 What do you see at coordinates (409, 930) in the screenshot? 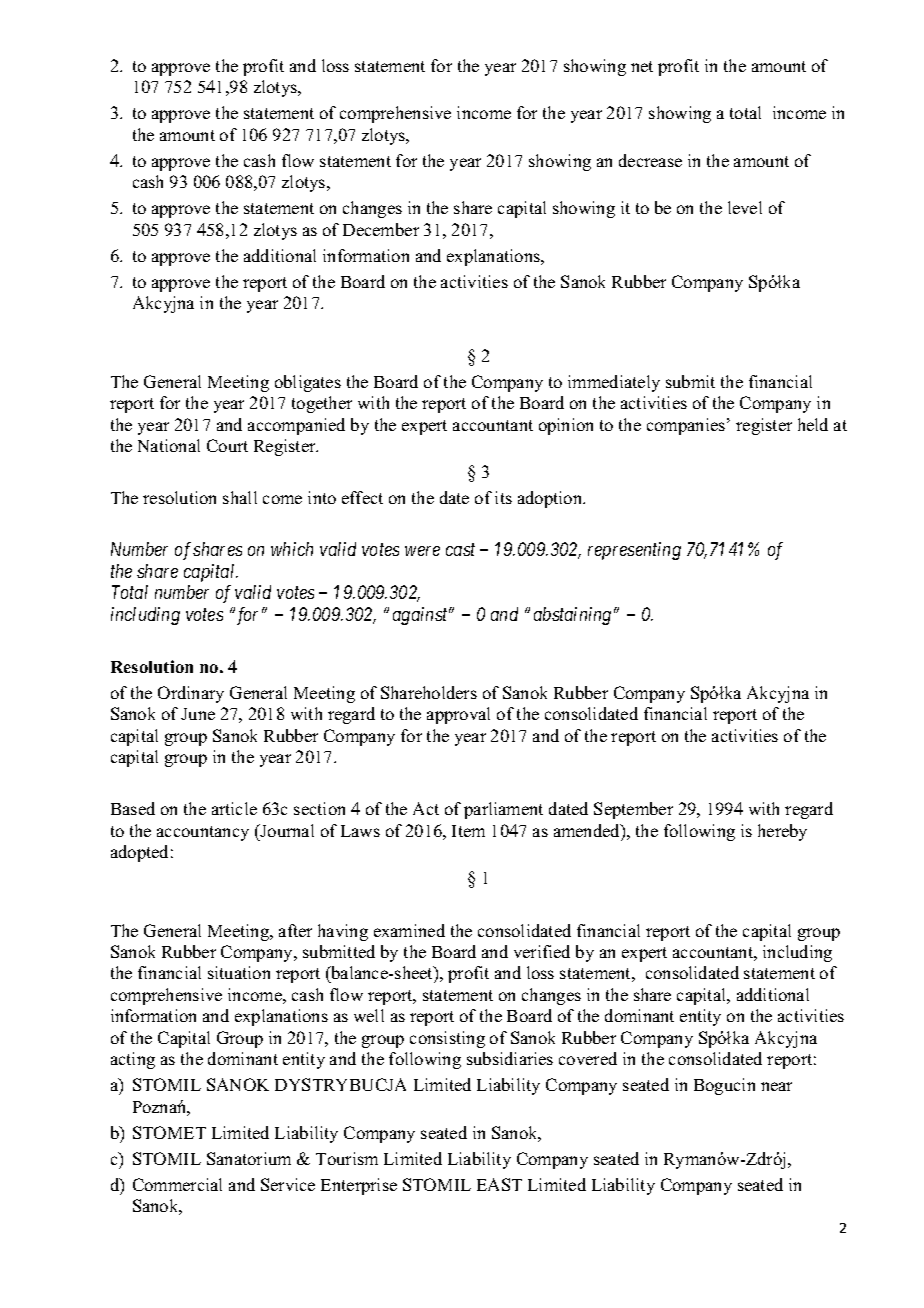
I see `examined` at bounding box center [409, 930].
